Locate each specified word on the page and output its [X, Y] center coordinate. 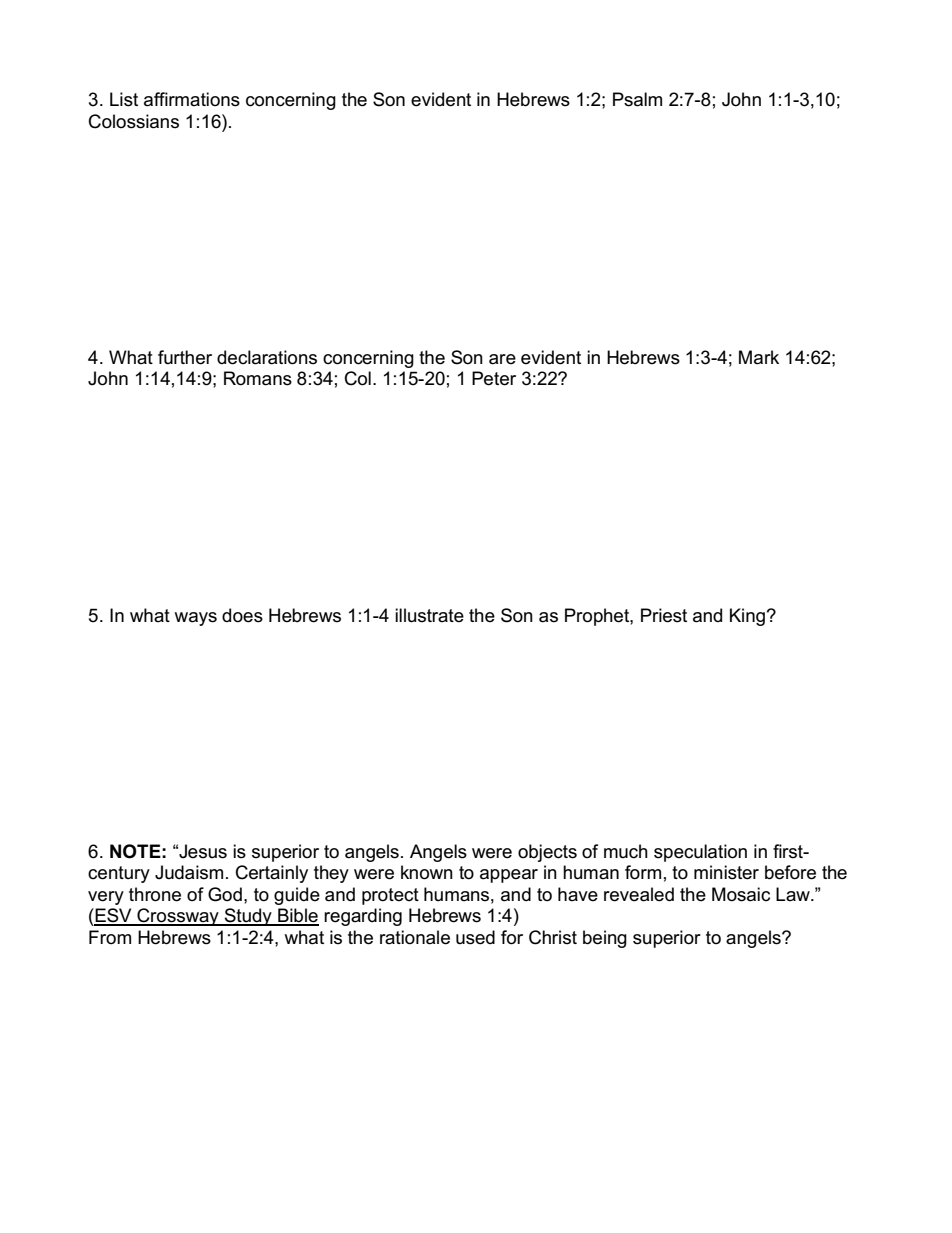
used [475, 937]
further [185, 357]
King [747, 617]
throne [155, 894]
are [502, 359]
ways [195, 619]
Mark [759, 357]
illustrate [429, 615]
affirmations [192, 99]
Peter [494, 378]
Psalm [637, 99]
